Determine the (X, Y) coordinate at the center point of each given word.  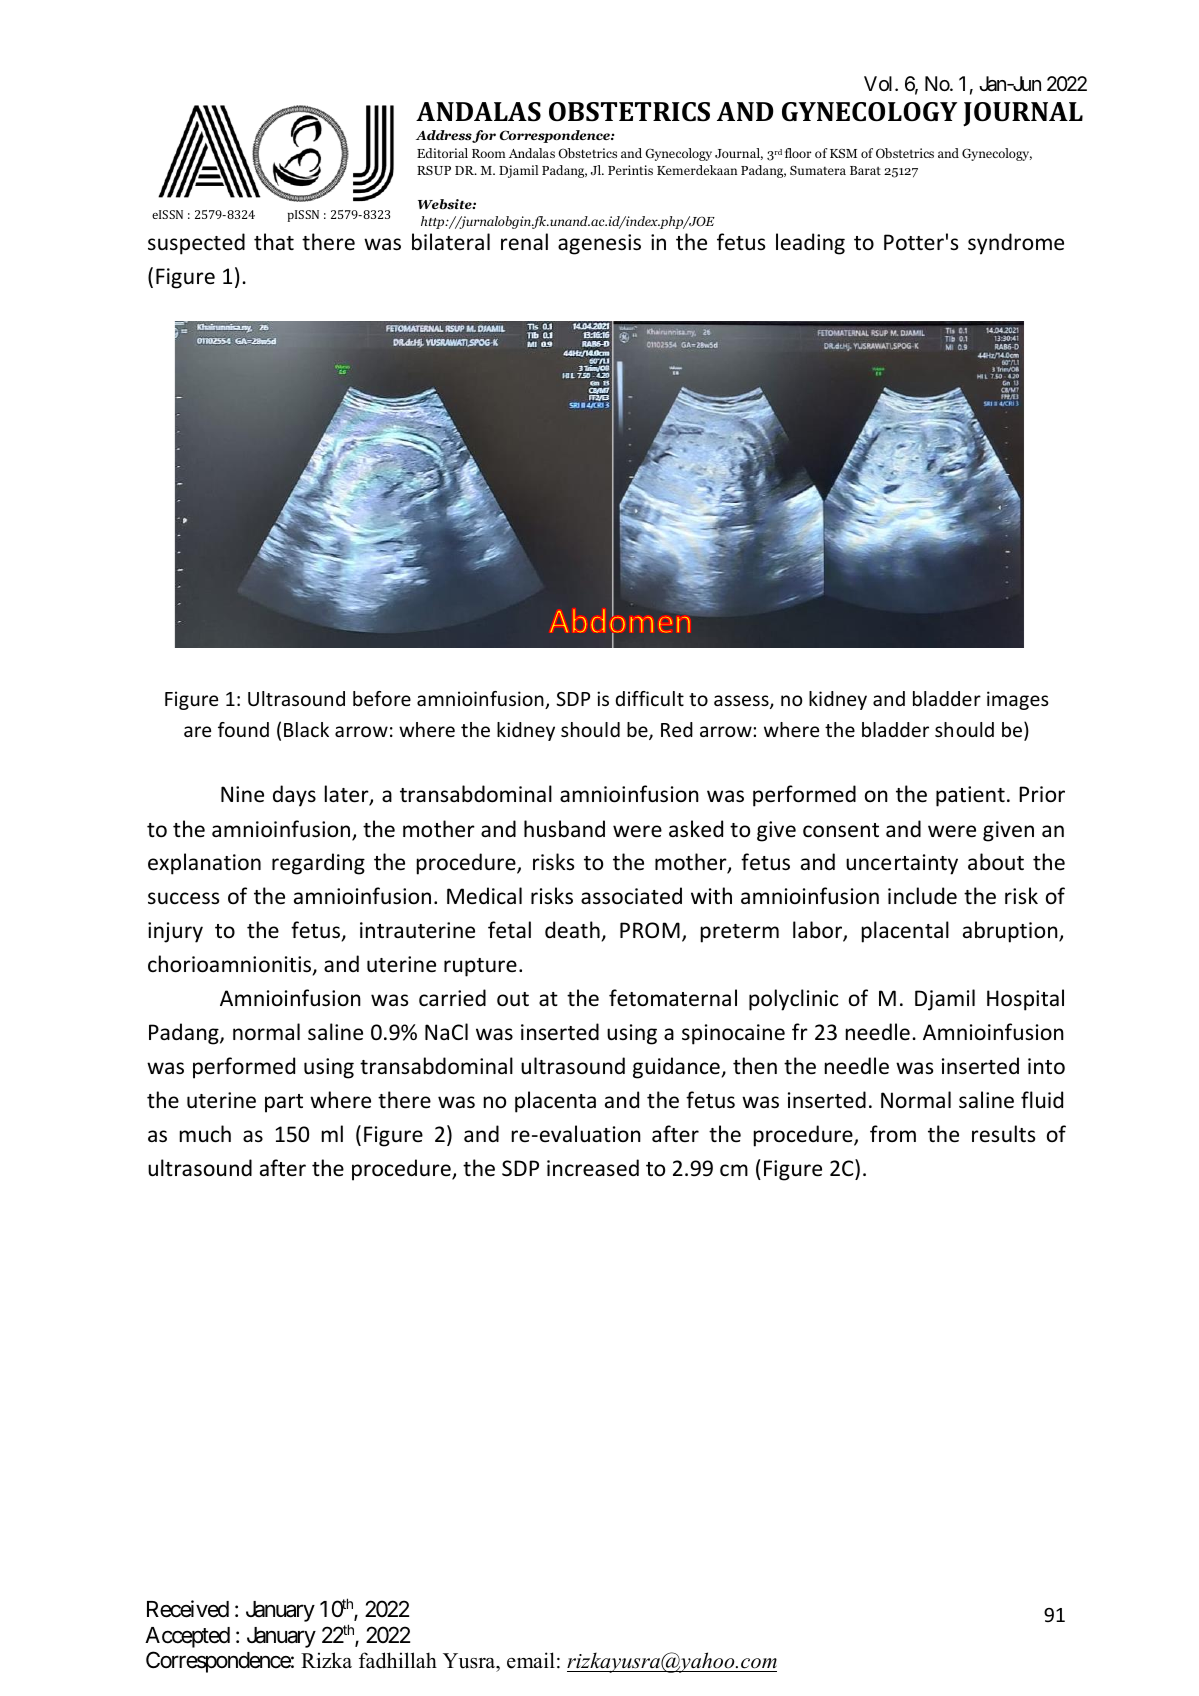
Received (188, 1609)
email (531, 1660)
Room (489, 153)
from (893, 1133)
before (382, 698)
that (274, 241)
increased (593, 1168)
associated (631, 896)
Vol (880, 83)
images (1018, 700)
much (205, 1134)
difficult (649, 698)
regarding (318, 864)
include (922, 896)
